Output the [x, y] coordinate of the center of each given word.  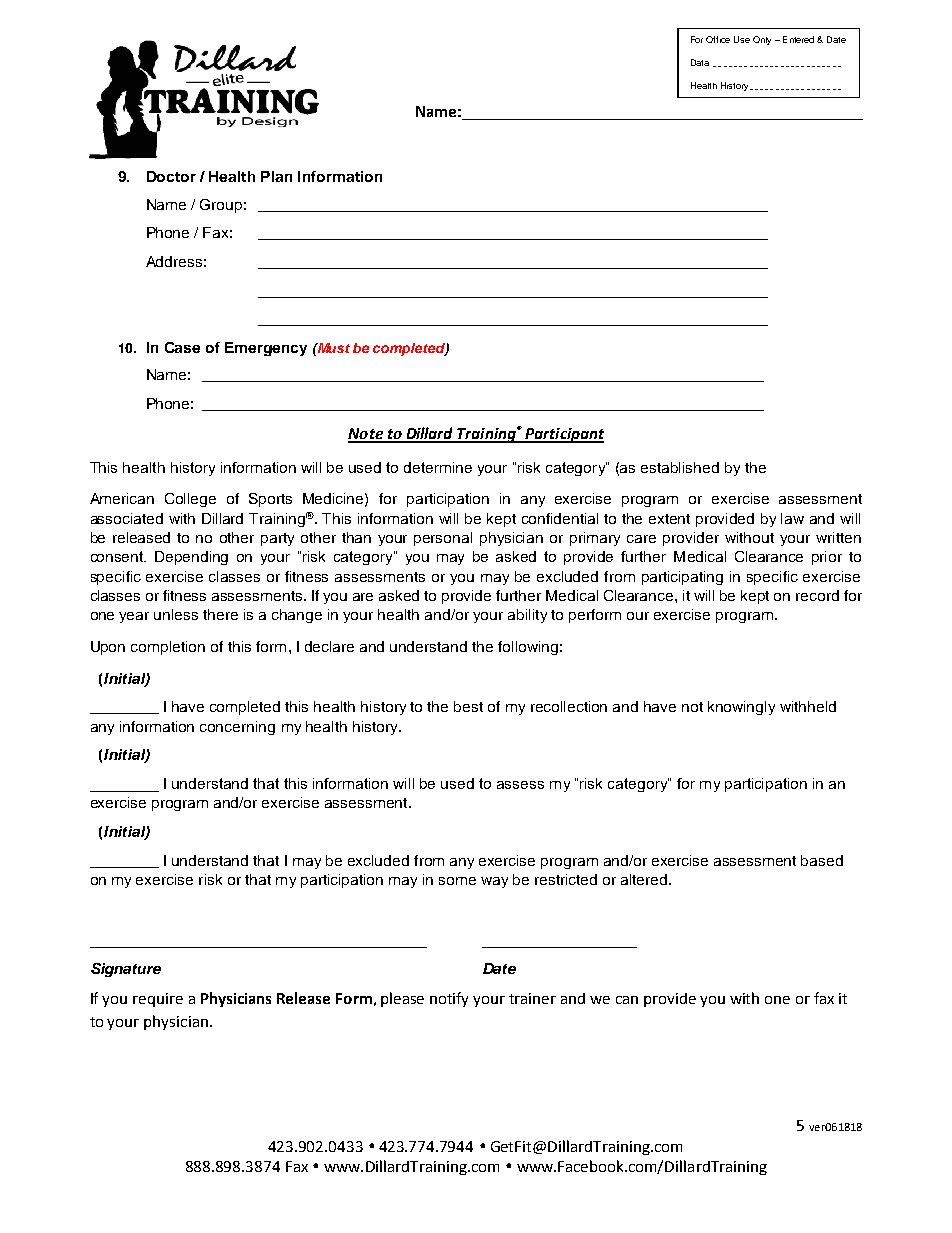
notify [449, 999]
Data [700, 62]
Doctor [171, 176]
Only [762, 40]
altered [645, 879]
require [158, 1000]
